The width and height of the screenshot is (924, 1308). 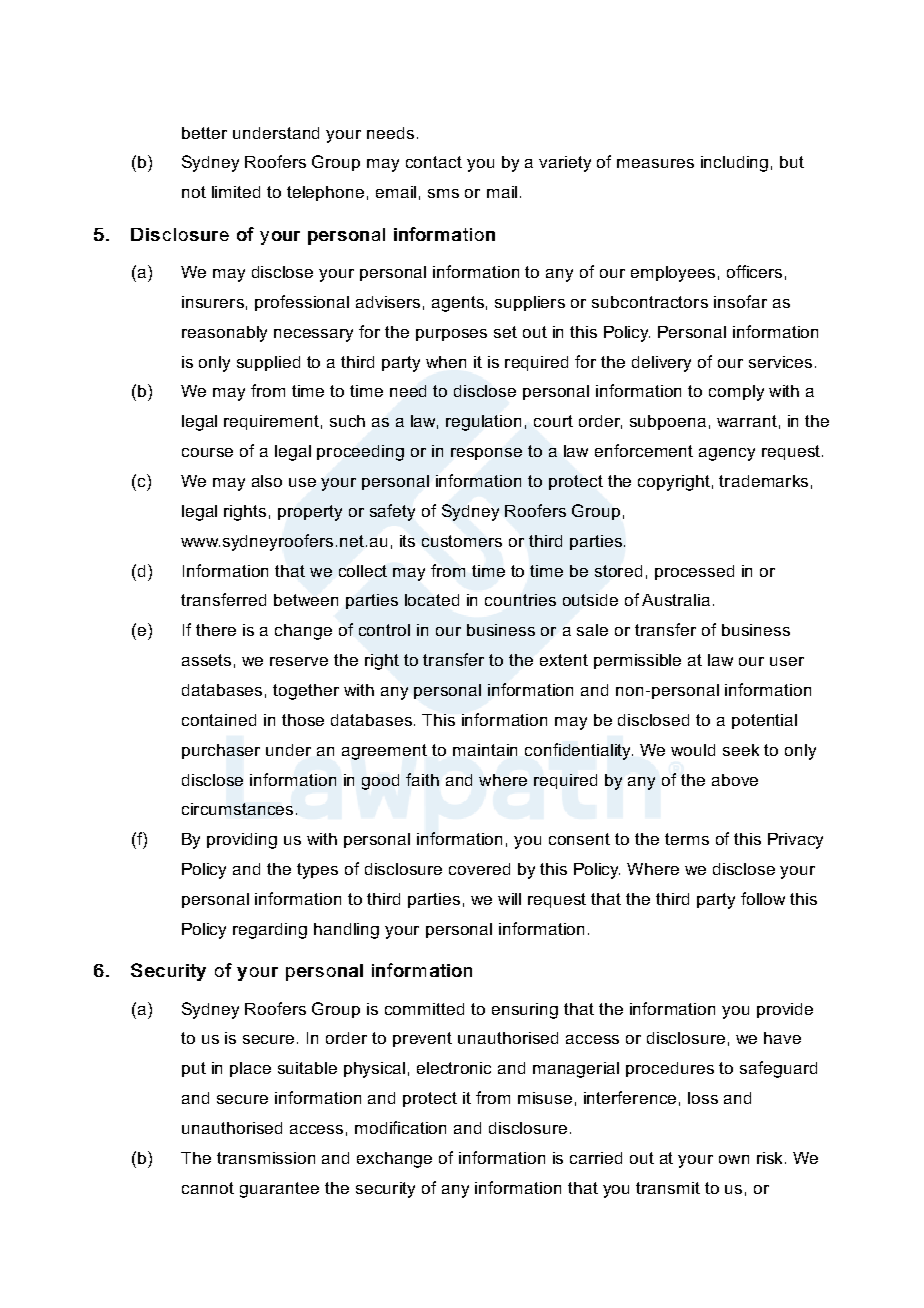 What do you see at coordinates (266, 1158) in the screenshot?
I see `transmission` at bounding box center [266, 1158].
